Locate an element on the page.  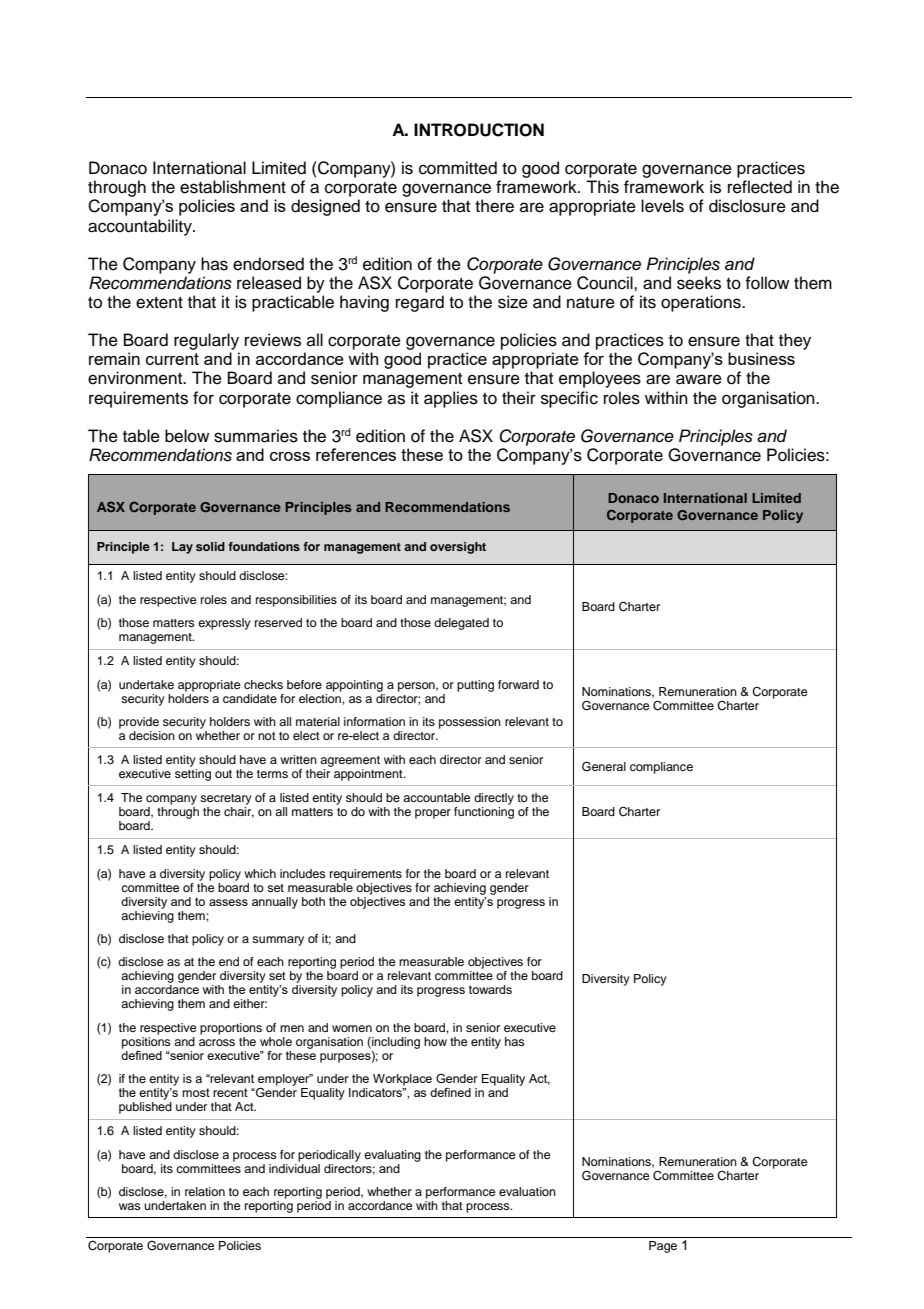
below is located at coordinates (187, 436).
